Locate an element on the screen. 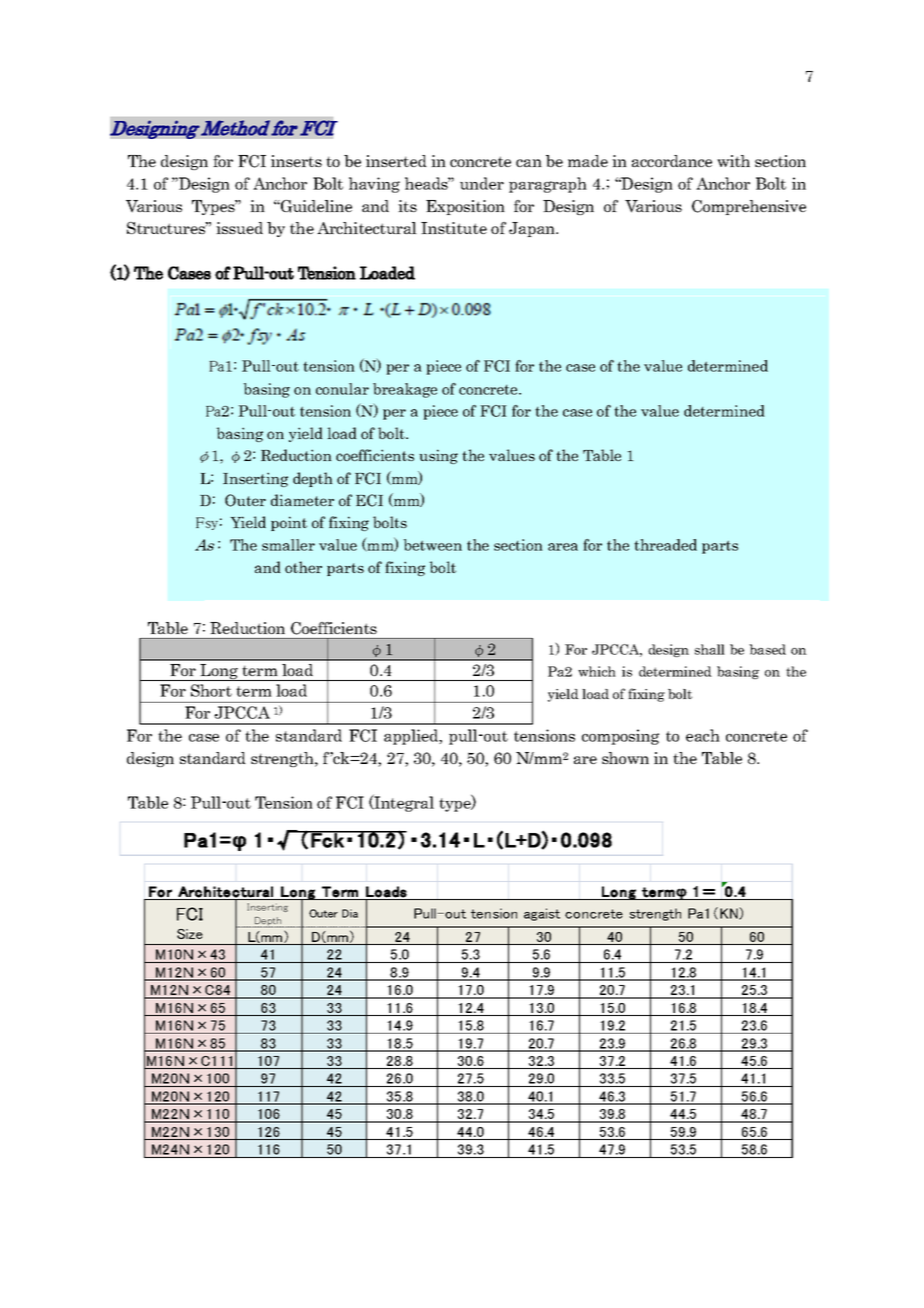 Image resolution: width=924 pixels, height=1308 pixels. between is located at coordinates (432, 545).
